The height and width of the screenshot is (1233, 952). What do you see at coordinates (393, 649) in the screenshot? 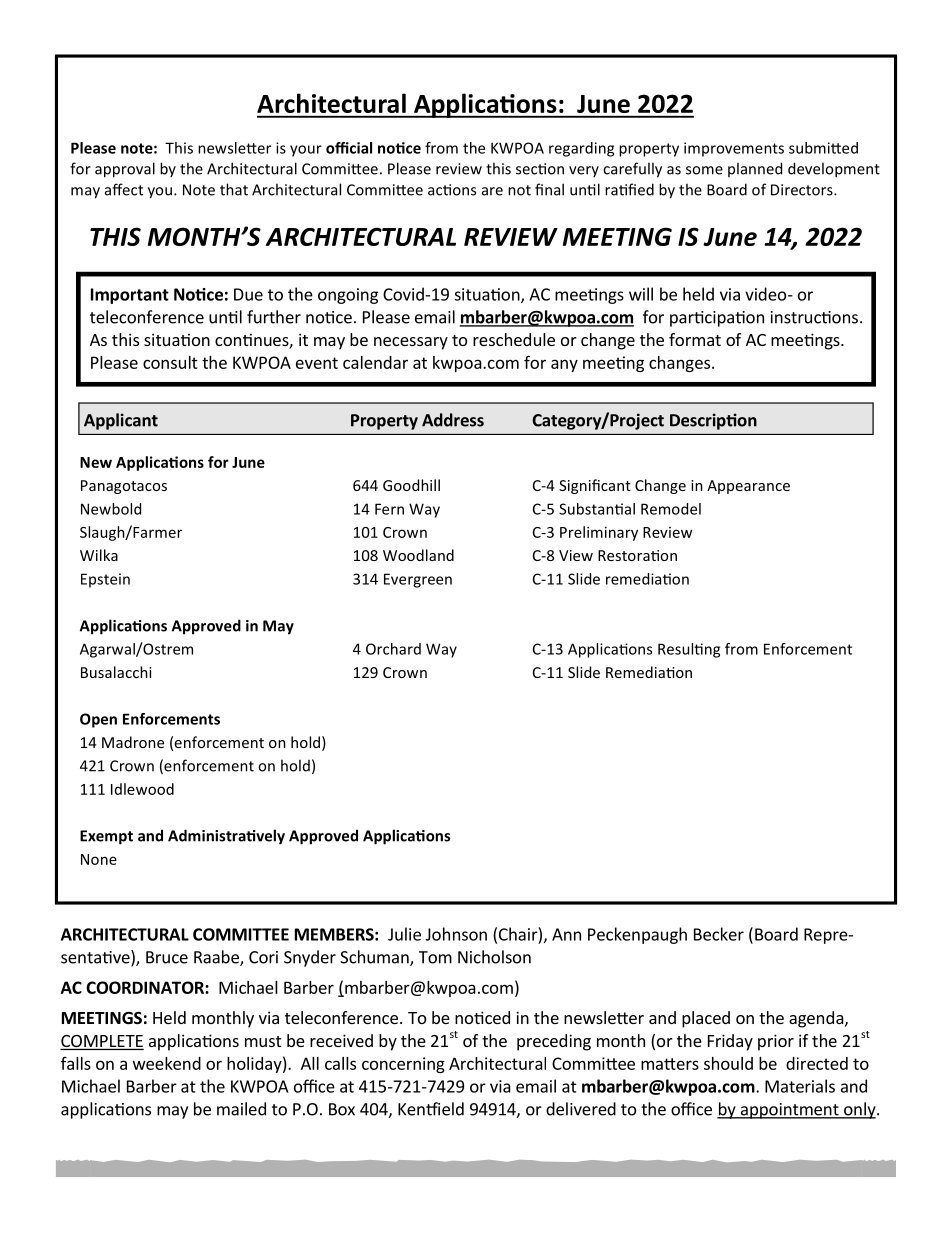
I see `Orchard` at bounding box center [393, 649].
